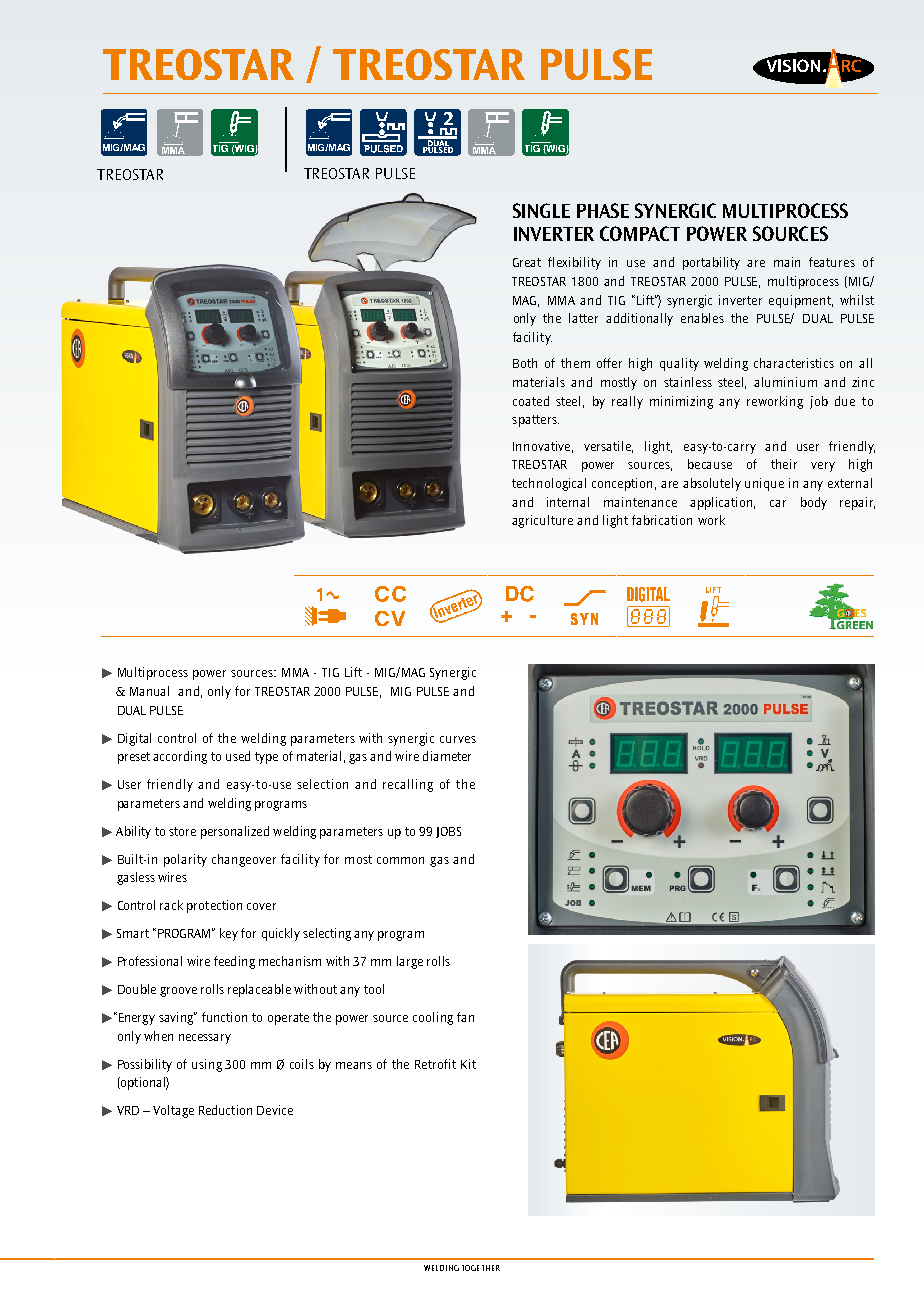 This document has width=924, height=1305. What do you see at coordinates (238, 756) in the document?
I see `used` at bounding box center [238, 756].
